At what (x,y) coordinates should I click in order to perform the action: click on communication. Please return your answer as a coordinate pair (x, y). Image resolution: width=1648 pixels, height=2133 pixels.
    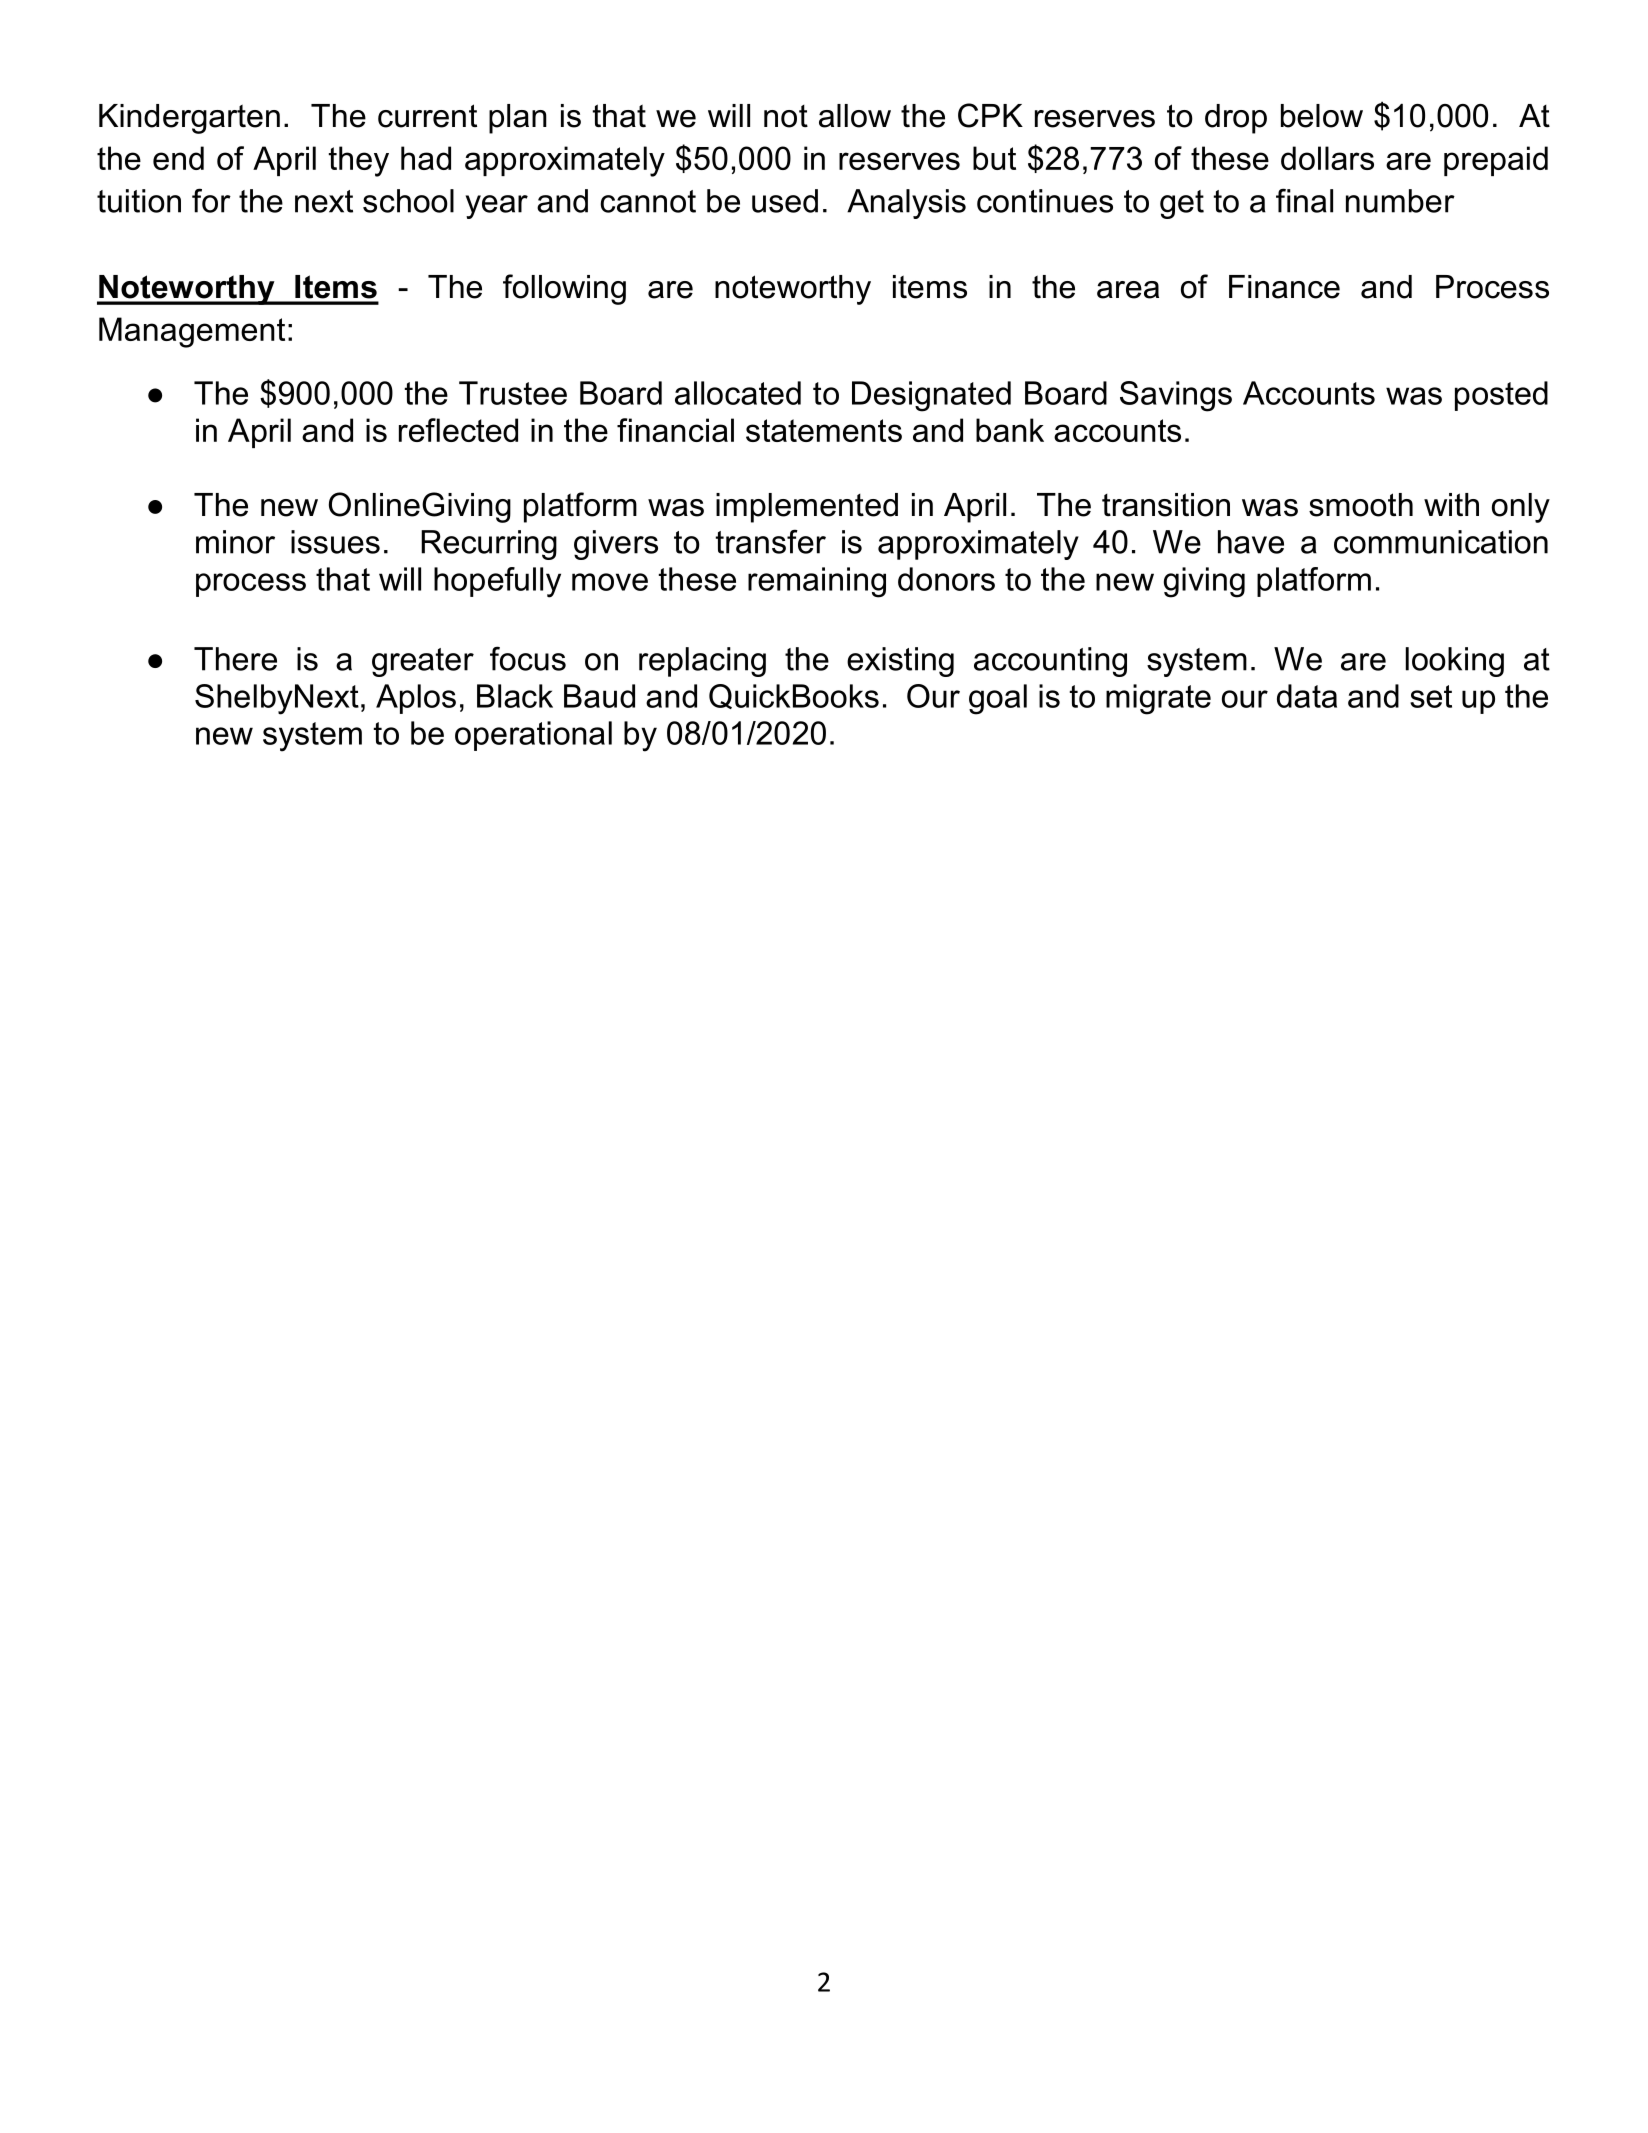
    Looking at the image, I should click on (1441, 542).
